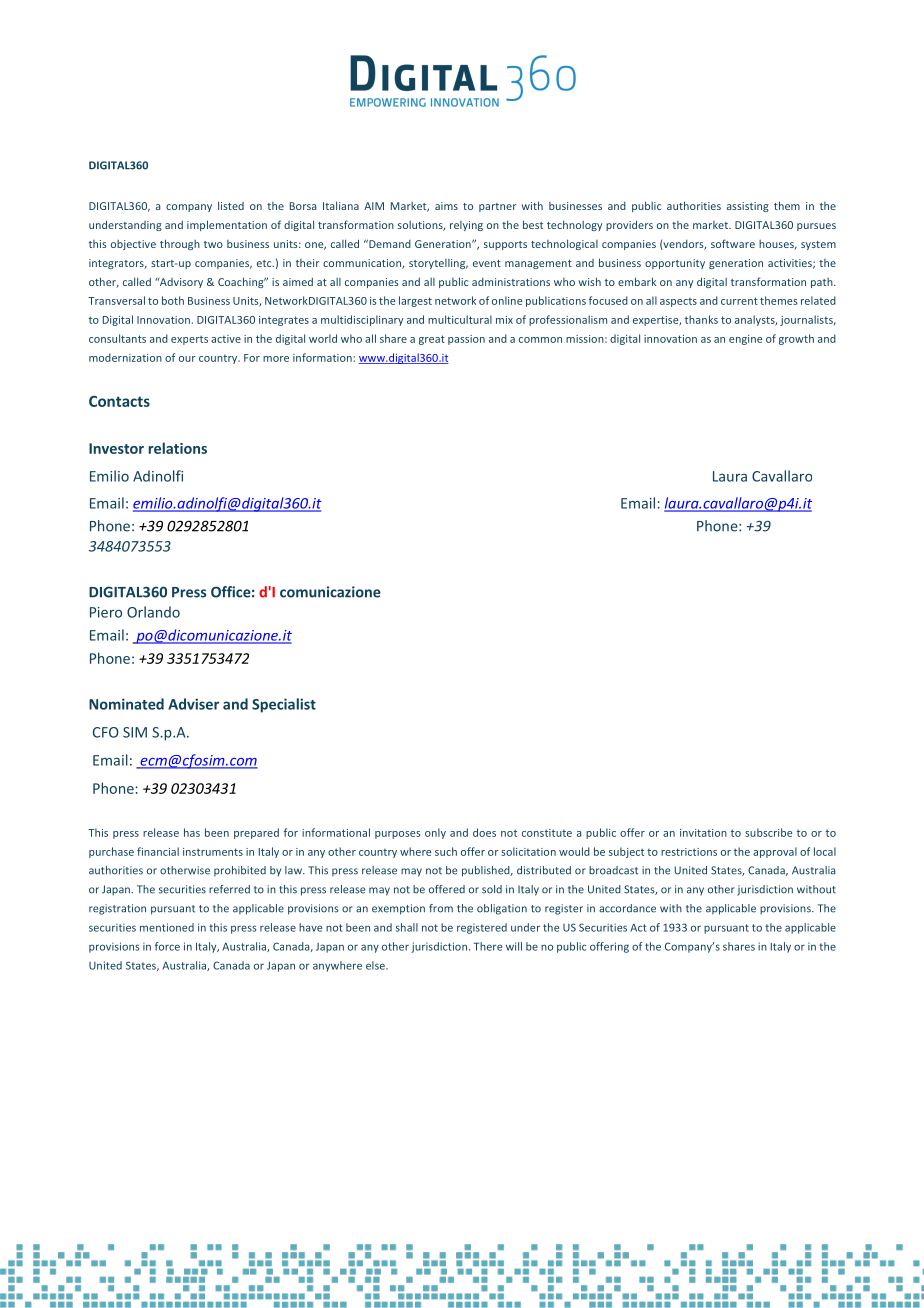 This screenshot has height=1308, width=924. What do you see at coordinates (796, 339) in the screenshot?
I see `growth` at bounding box center [796, 339].
